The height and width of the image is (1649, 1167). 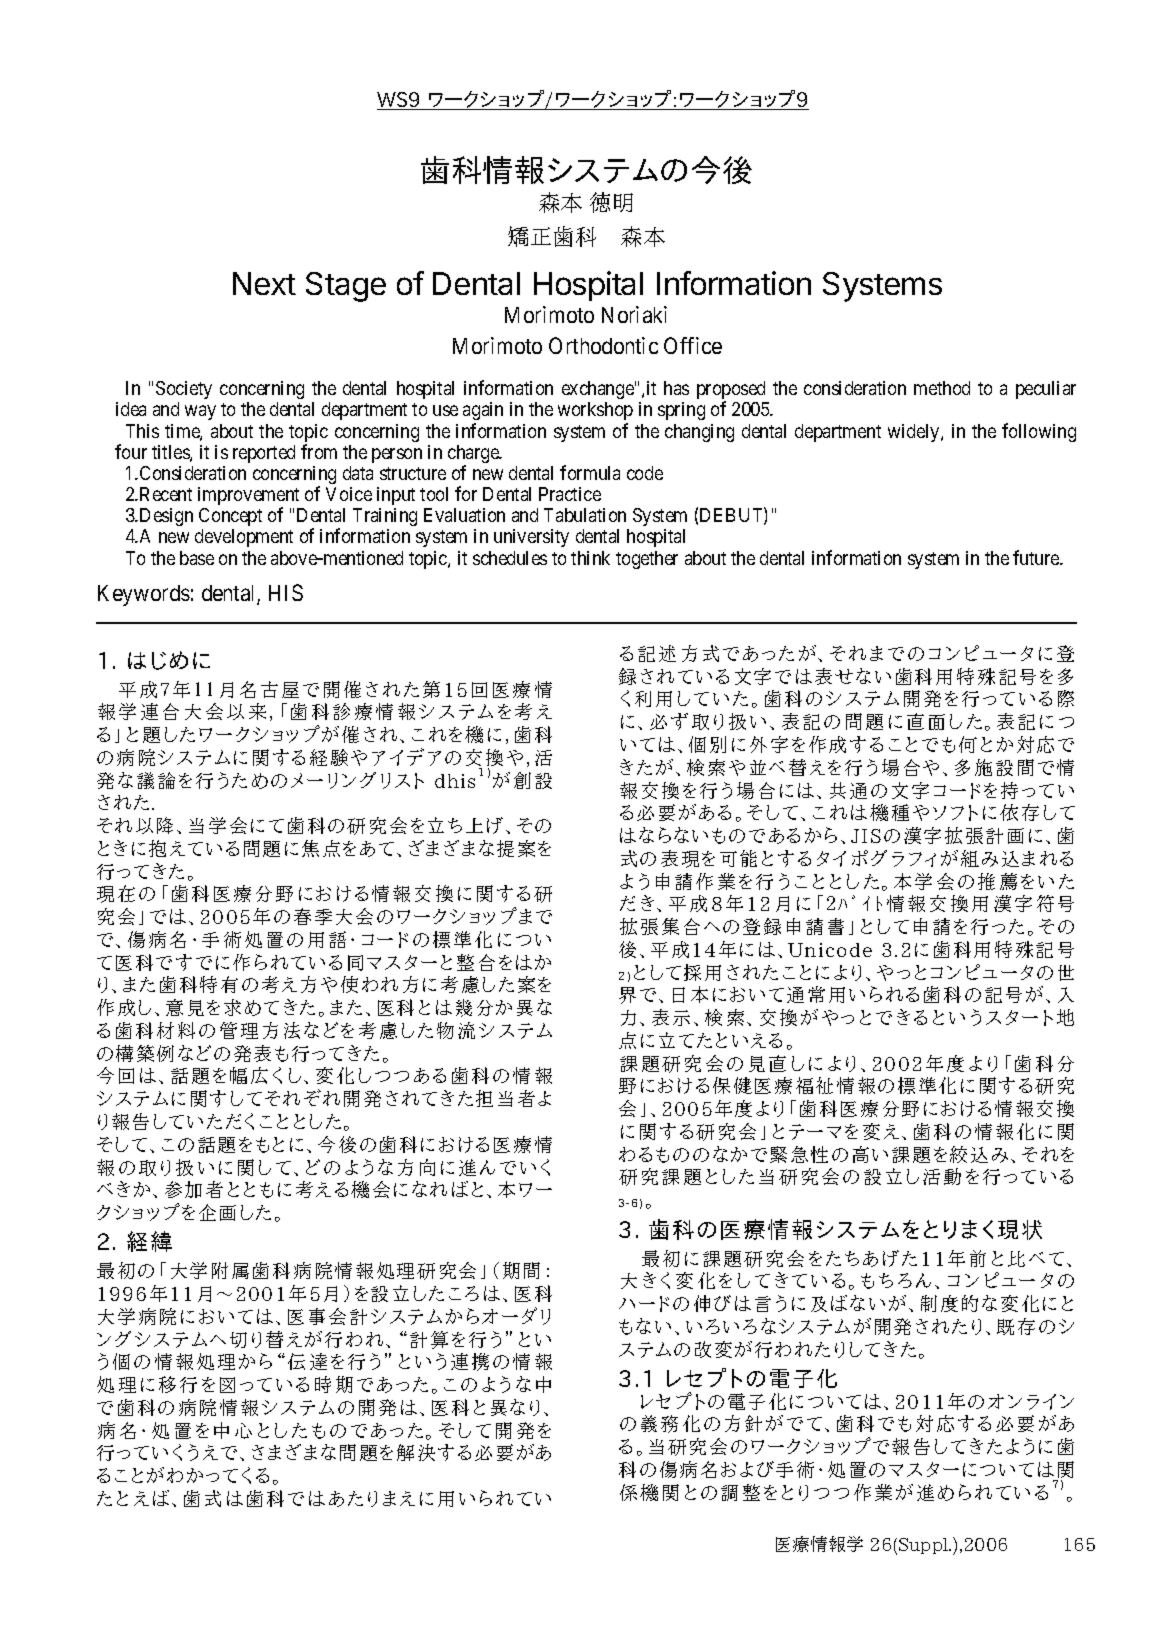 I want to click on Stage, so click(x=346, y=287).
